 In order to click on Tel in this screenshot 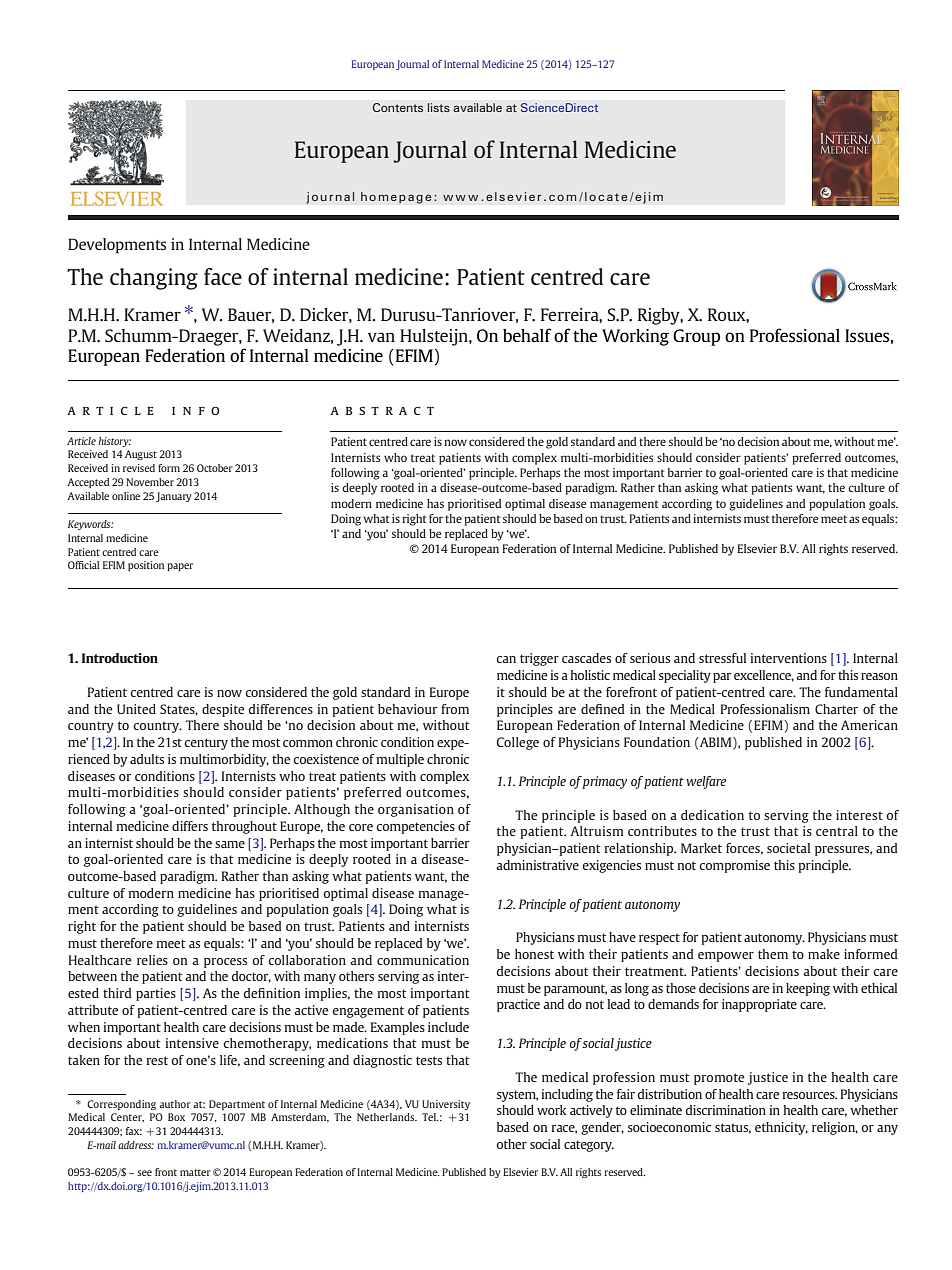, I will do `click(430, 1117)`.
